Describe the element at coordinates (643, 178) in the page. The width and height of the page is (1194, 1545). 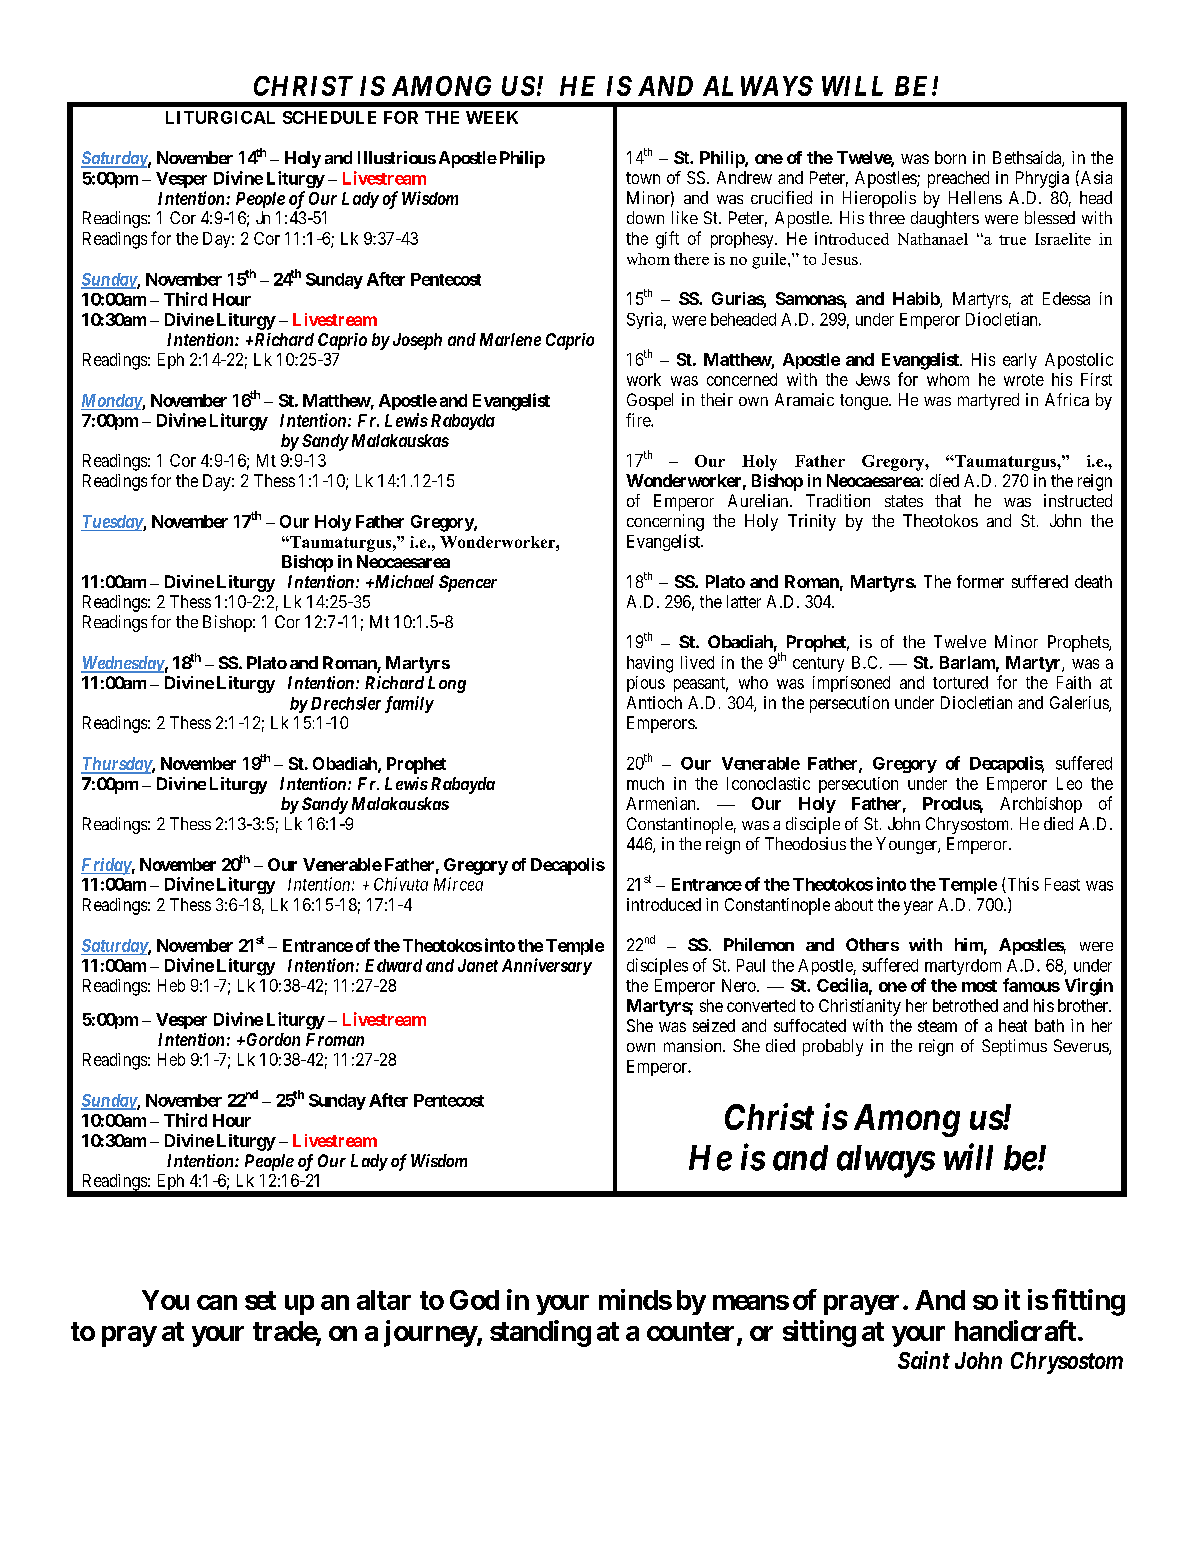
I see `town` at that location.
